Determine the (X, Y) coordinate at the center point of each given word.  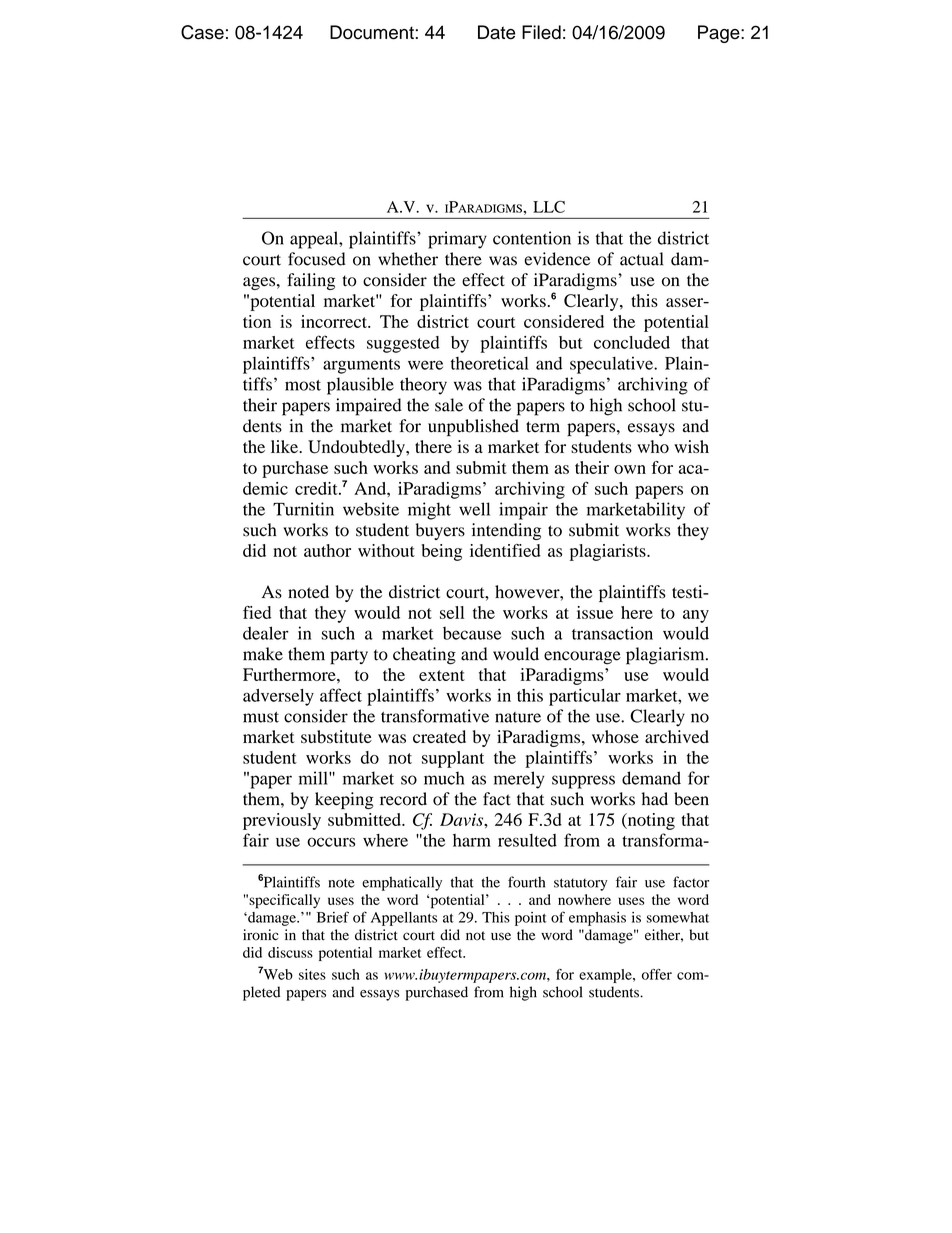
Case (202, 32)
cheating (424, 656)
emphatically (402, 883)
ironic (261, 935)
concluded (632, 342)
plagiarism (666, 656)
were (425, 365)
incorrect (335, 321)
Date (496, 32)
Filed (541, 32)
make (263, 654)
